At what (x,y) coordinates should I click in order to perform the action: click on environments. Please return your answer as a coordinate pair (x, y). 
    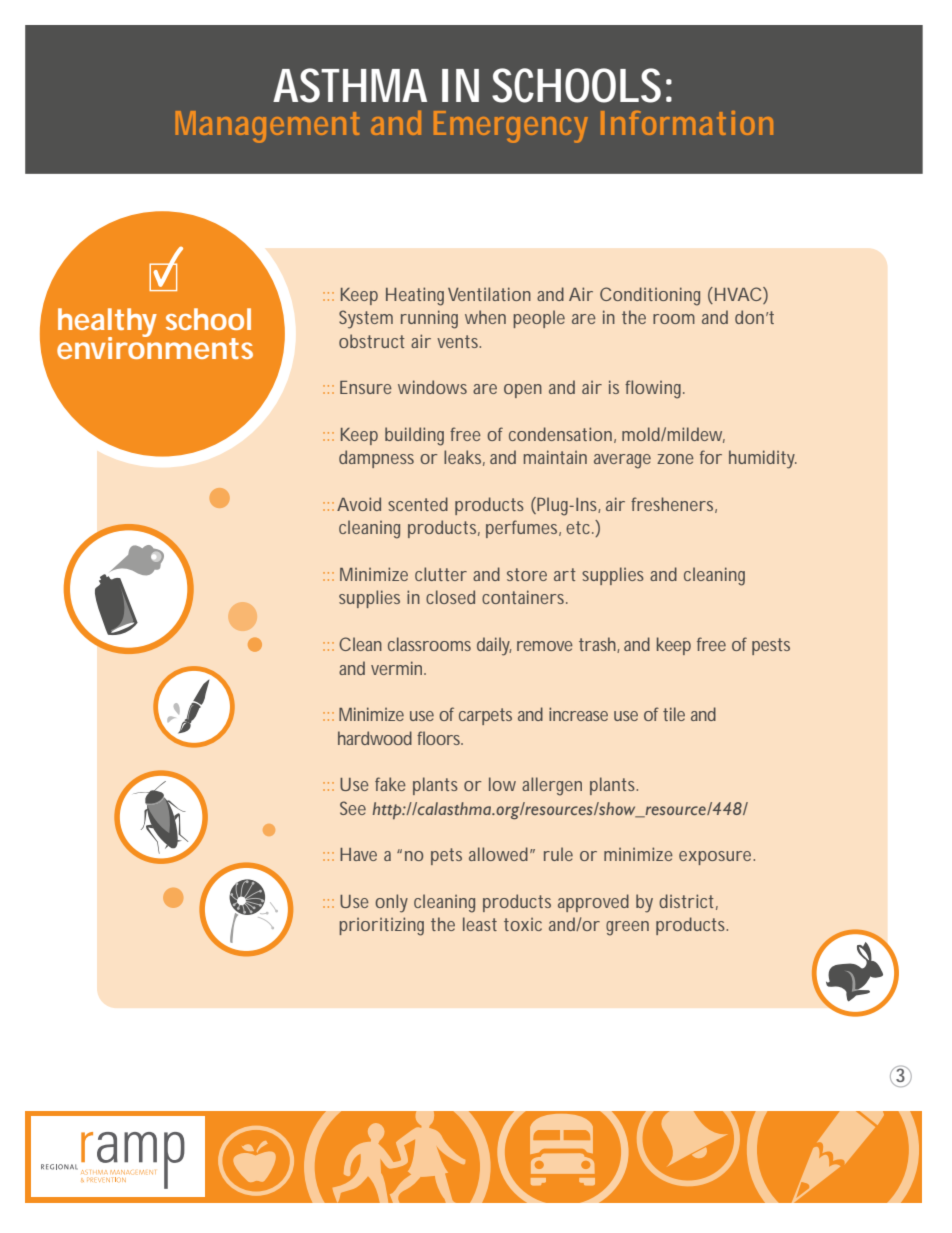
    Looking at the image, I should click on (155, 346).
